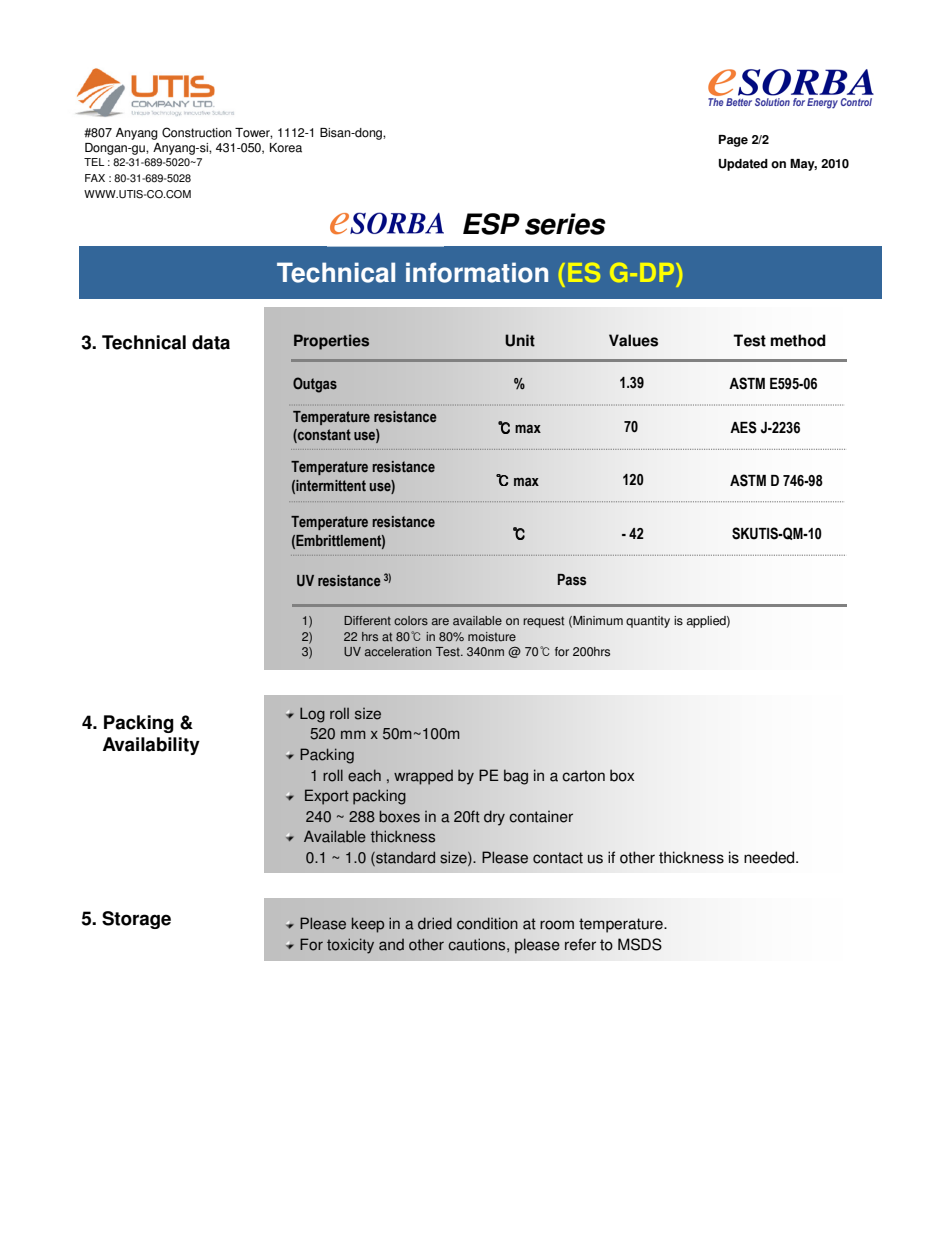 Image resolution: width=952 pixels, height=1233 pixels. I want to click on Korea, so click(286, 148).
